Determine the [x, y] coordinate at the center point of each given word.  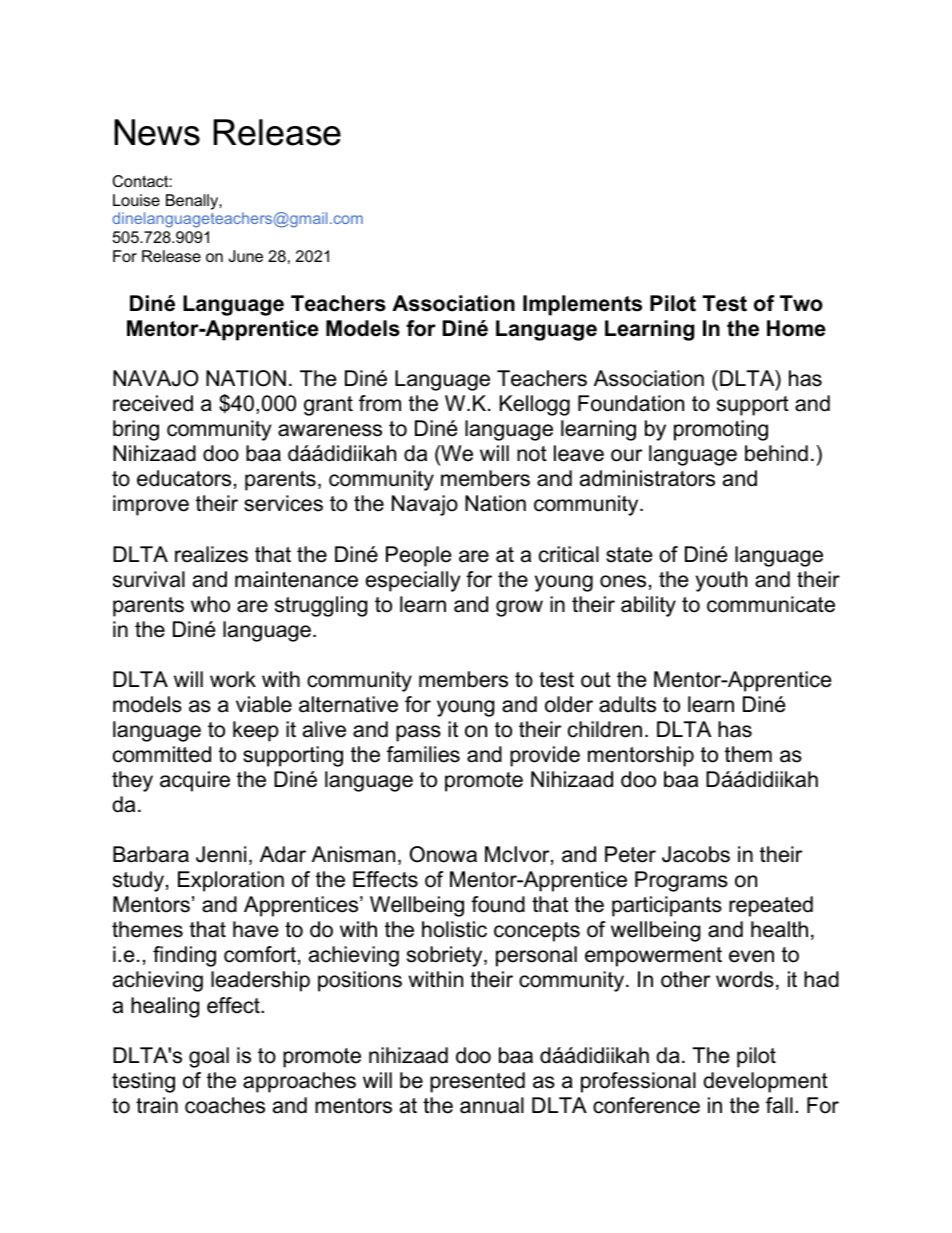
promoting [721, 430]
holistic [454, 929]
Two [801, 303]
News [157, 132]
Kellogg [535, 405]
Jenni [221, 854]
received [153, 403]
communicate [771, 604]
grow [519, 608]
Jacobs [696, 854]
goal [209, 1057]
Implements [582, 305]
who [210, 604]
